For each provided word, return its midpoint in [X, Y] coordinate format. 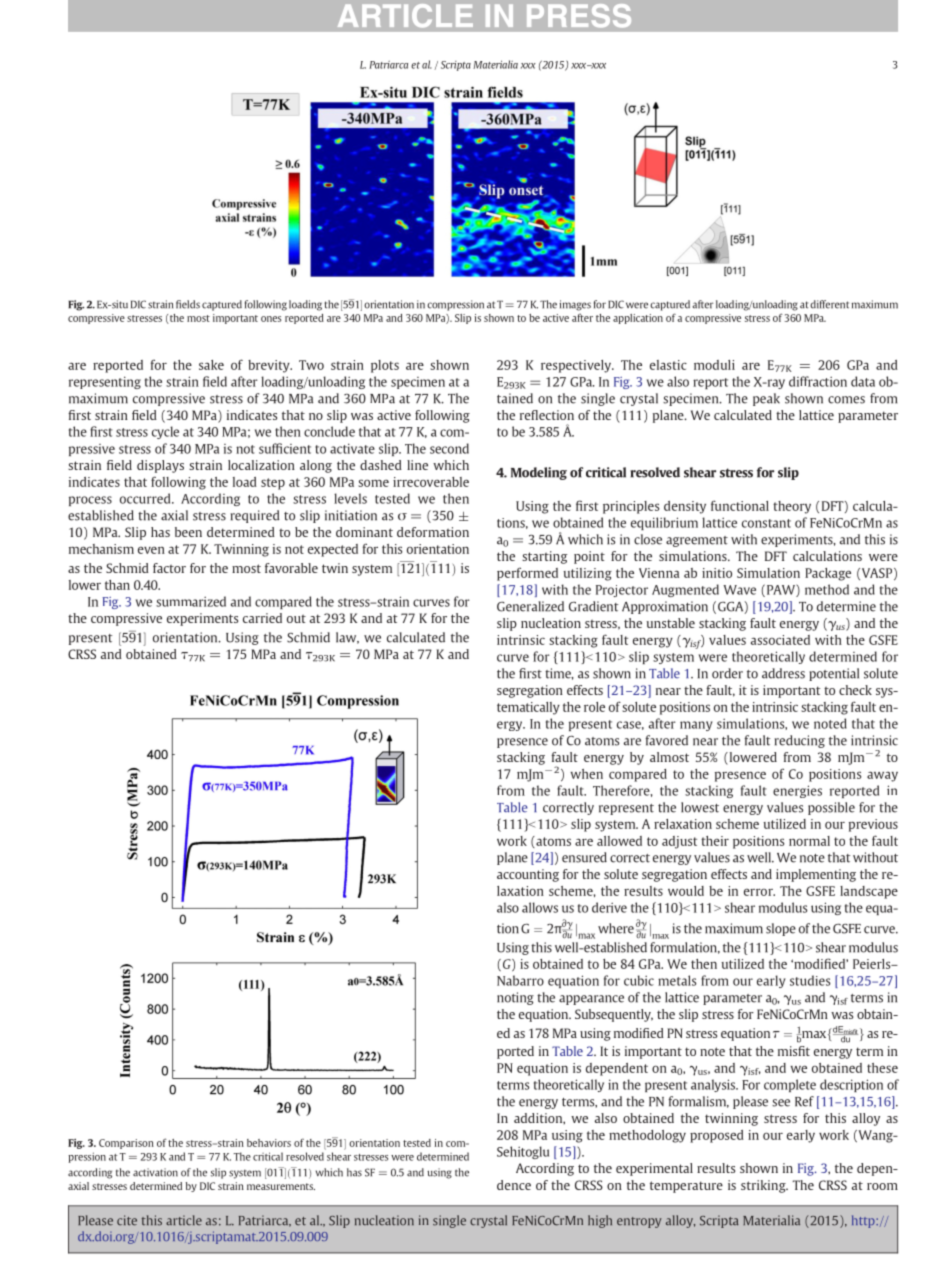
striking [764, 1186]
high [600, 1221]
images [575, 305]
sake [211, 365]
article [184, 1220]
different [829, 304]
